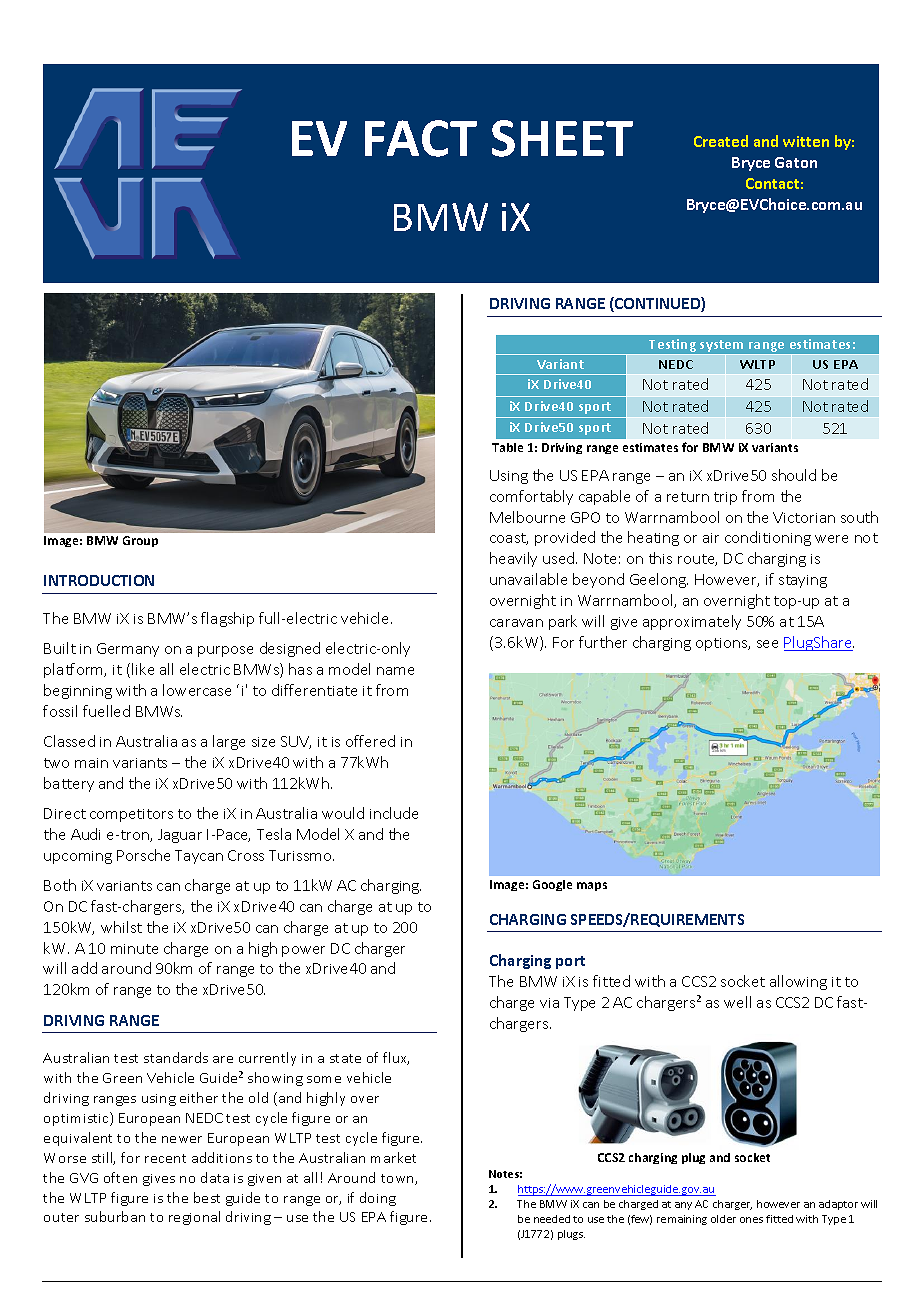 Image resolution: width=924 pixels, height=1308 pixels. Describe the element at coordinates (552, 885) in the screenshot. I see `Google` at that location.
